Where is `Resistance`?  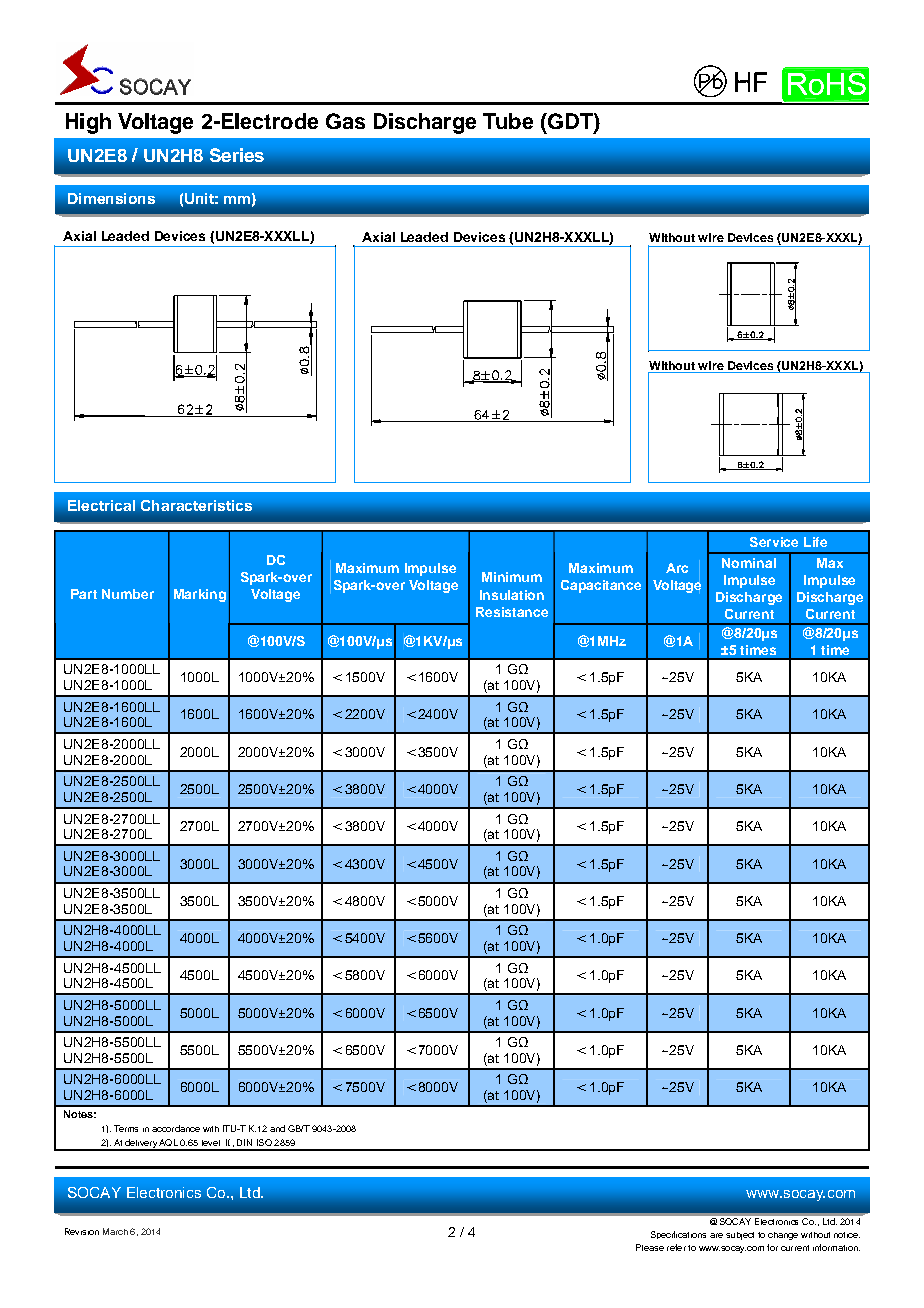
Resistance is located at coordinates (512, 612).
